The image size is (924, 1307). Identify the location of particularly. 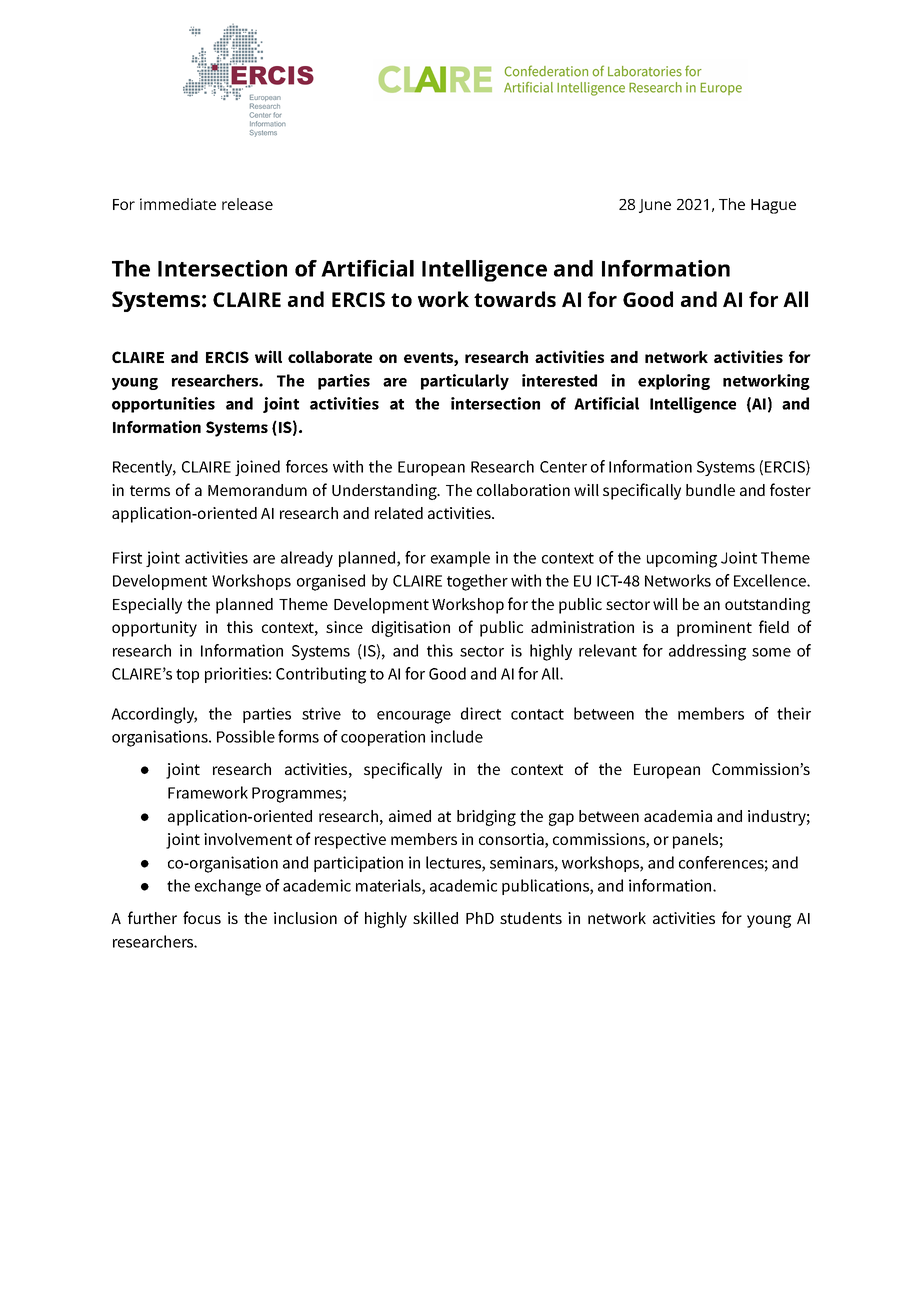
(465, 382).
